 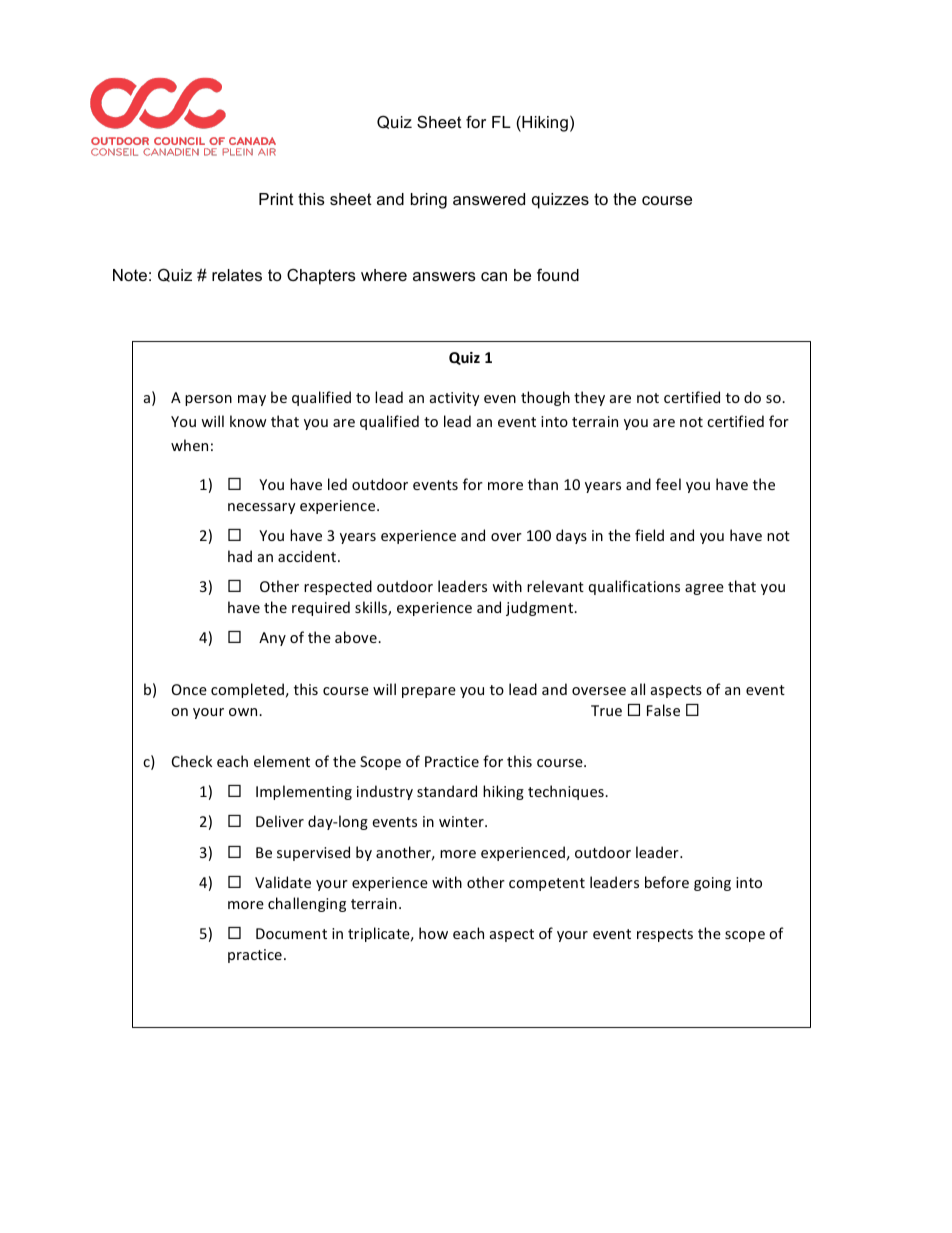 What do you see at coordinates (429, 692) in the screenshot?
I see `prepare` at bounding box center [429, 692].
